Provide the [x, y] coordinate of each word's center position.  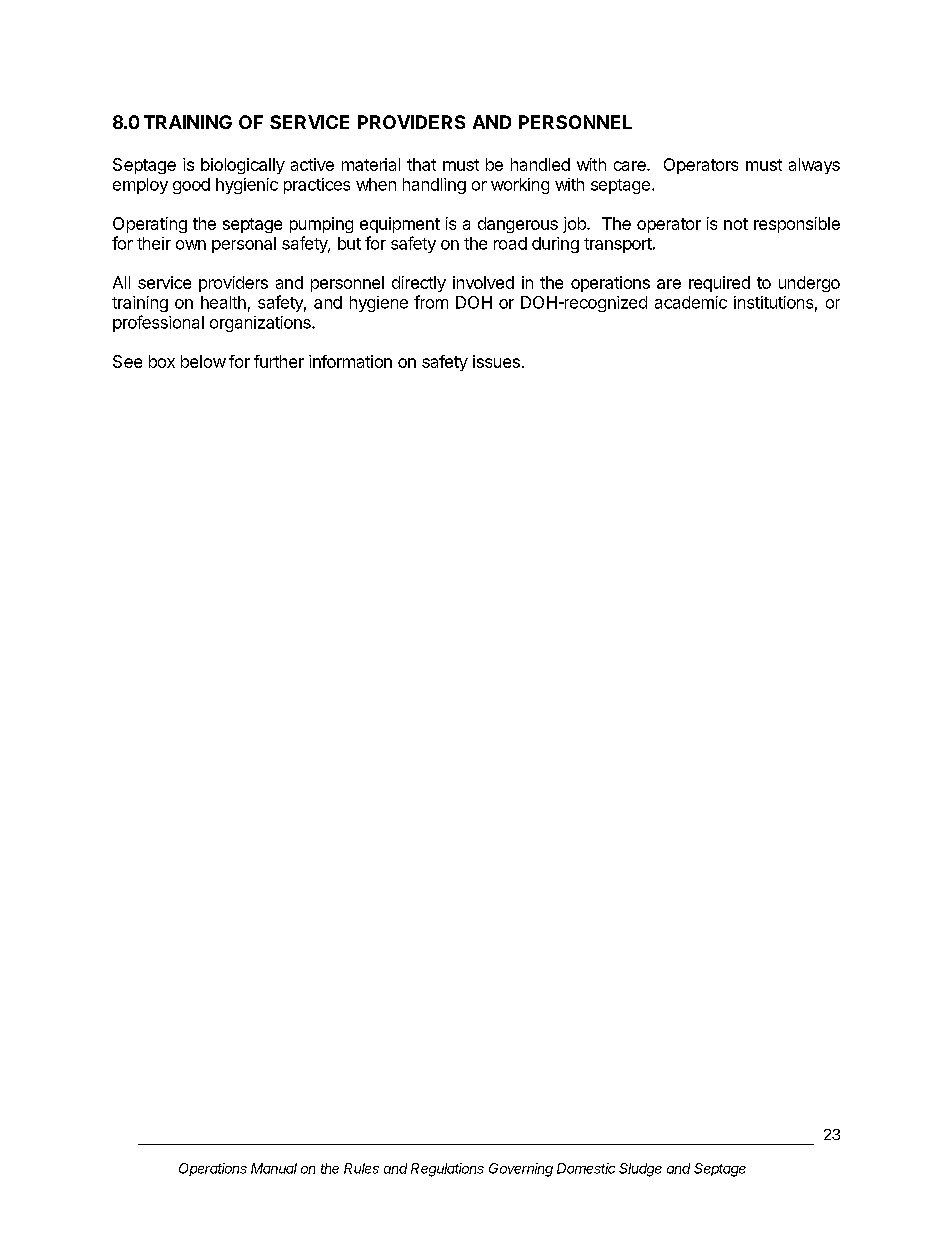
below [203, 361]
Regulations [447, 1170]
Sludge [640, 1170]
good [191, 186]
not [736, 224]
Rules [361, 1168]
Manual [274, 1168]
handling [434, 186]
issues [496, 361]
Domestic [586, 1168]
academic [691, 302]
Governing [521, 1170]
